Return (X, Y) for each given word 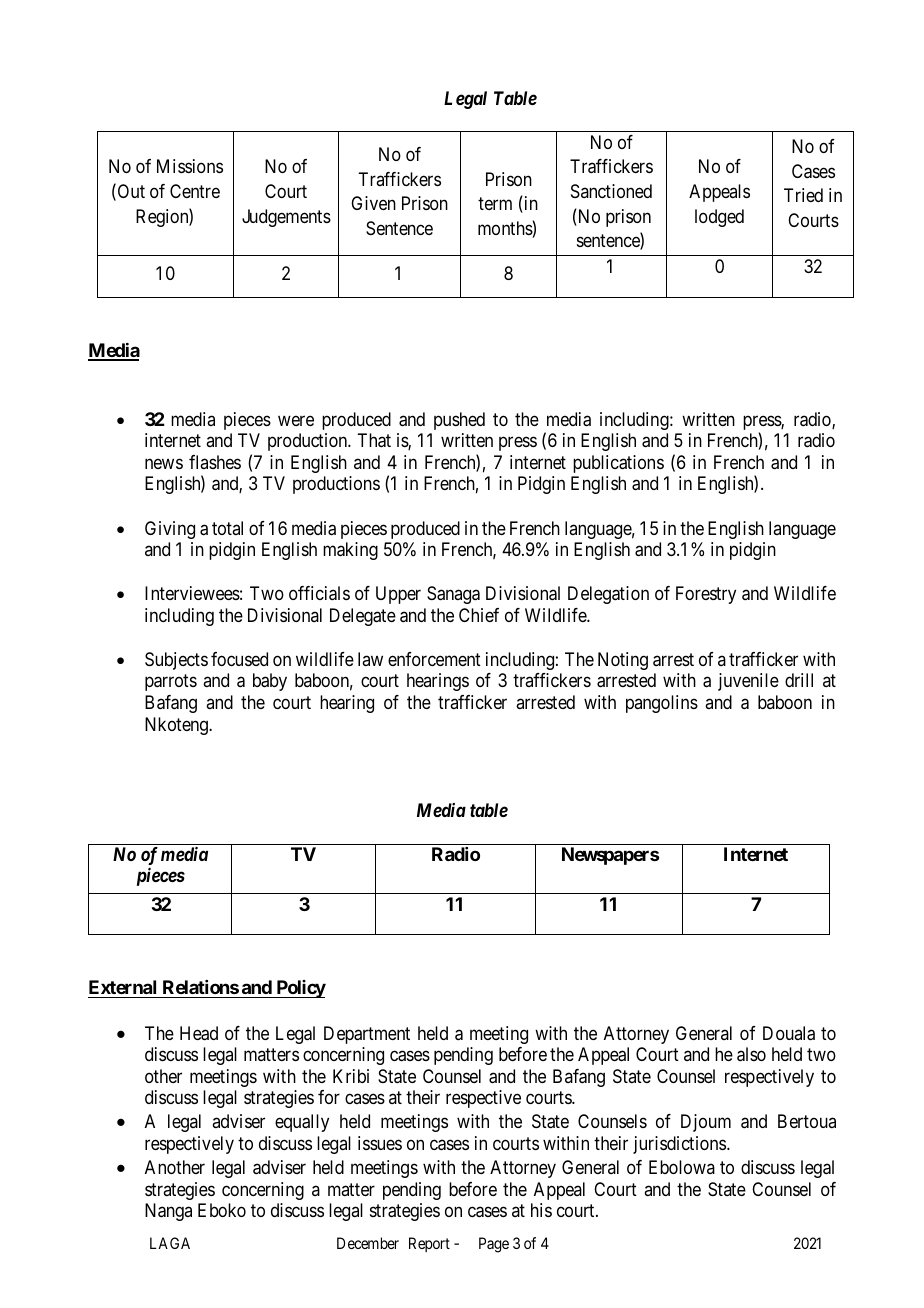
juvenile (748, 682)
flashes (215, 462)
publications (618, 464)
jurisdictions (679, 1145)
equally (302, 1123)
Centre (195, 191)
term (495, 203)
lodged (719, 218)
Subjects (176, 661)
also (751, 1054)
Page (494, 1245)
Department (367, 1035)
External (122, 987)
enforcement (434, 659)
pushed (459, 421)
